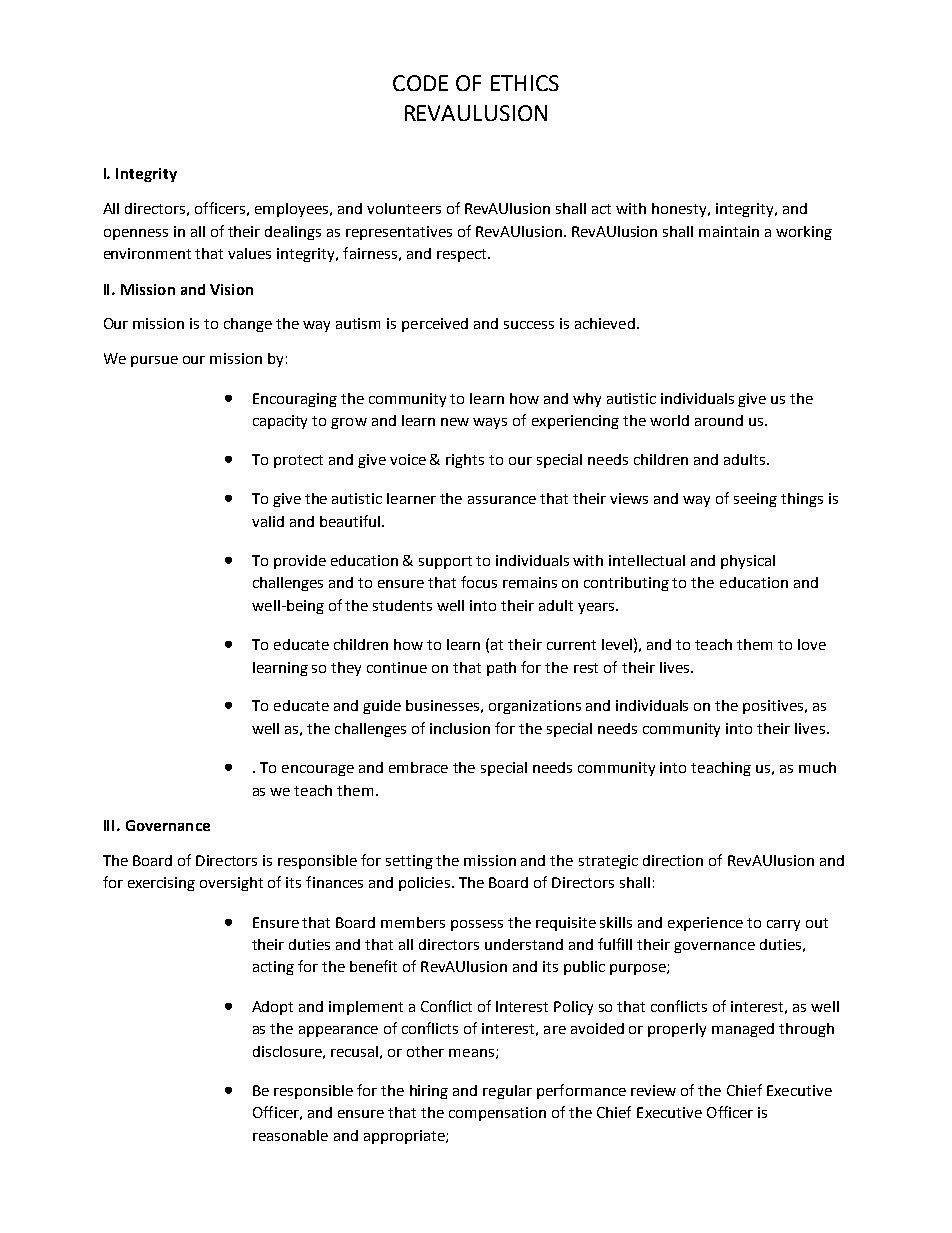  I want to click on around, so click(719, 420).
